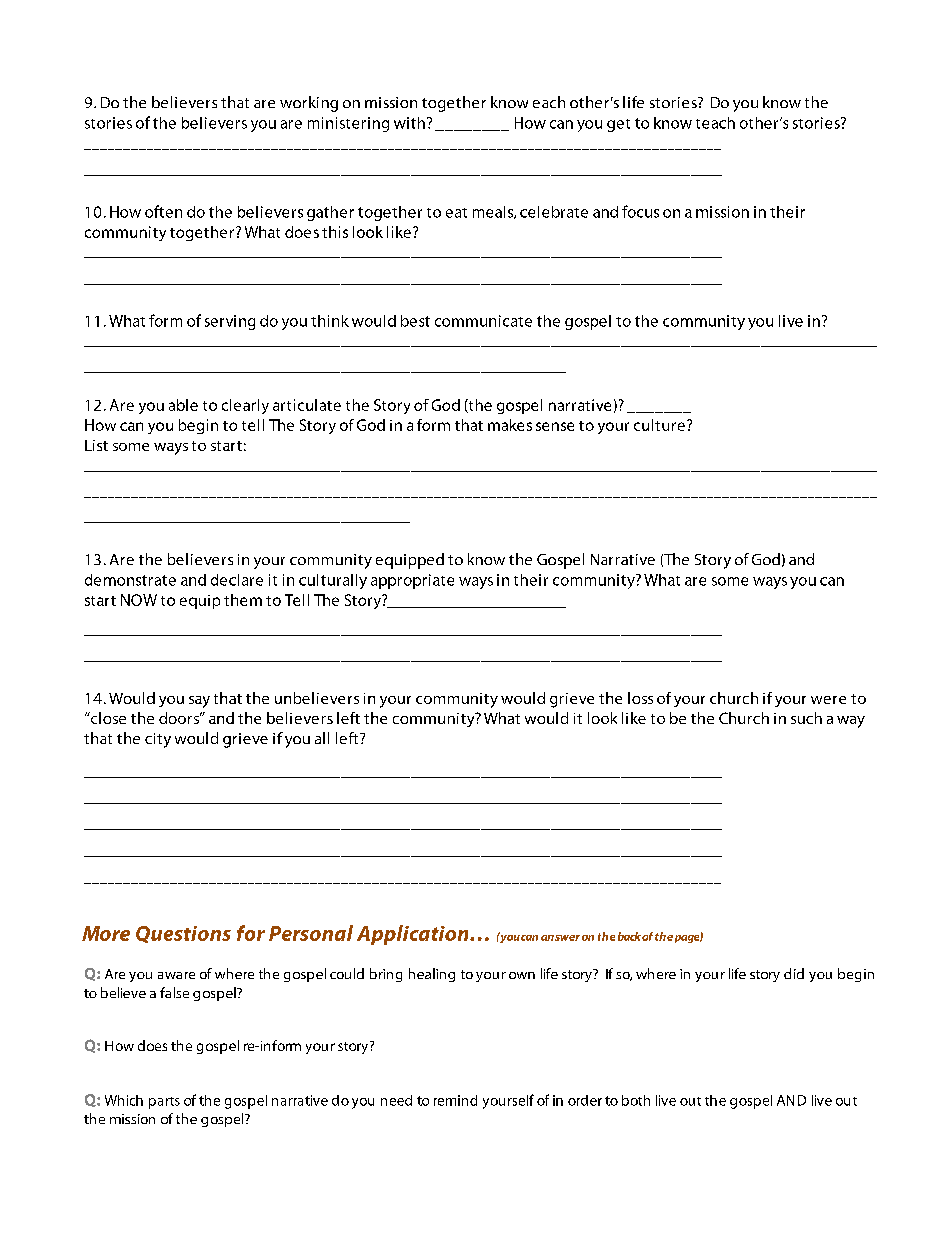 This page has height=1233, width=952. Describe the element at coordinates (183, 405) in the page. I see `able` at that location.
